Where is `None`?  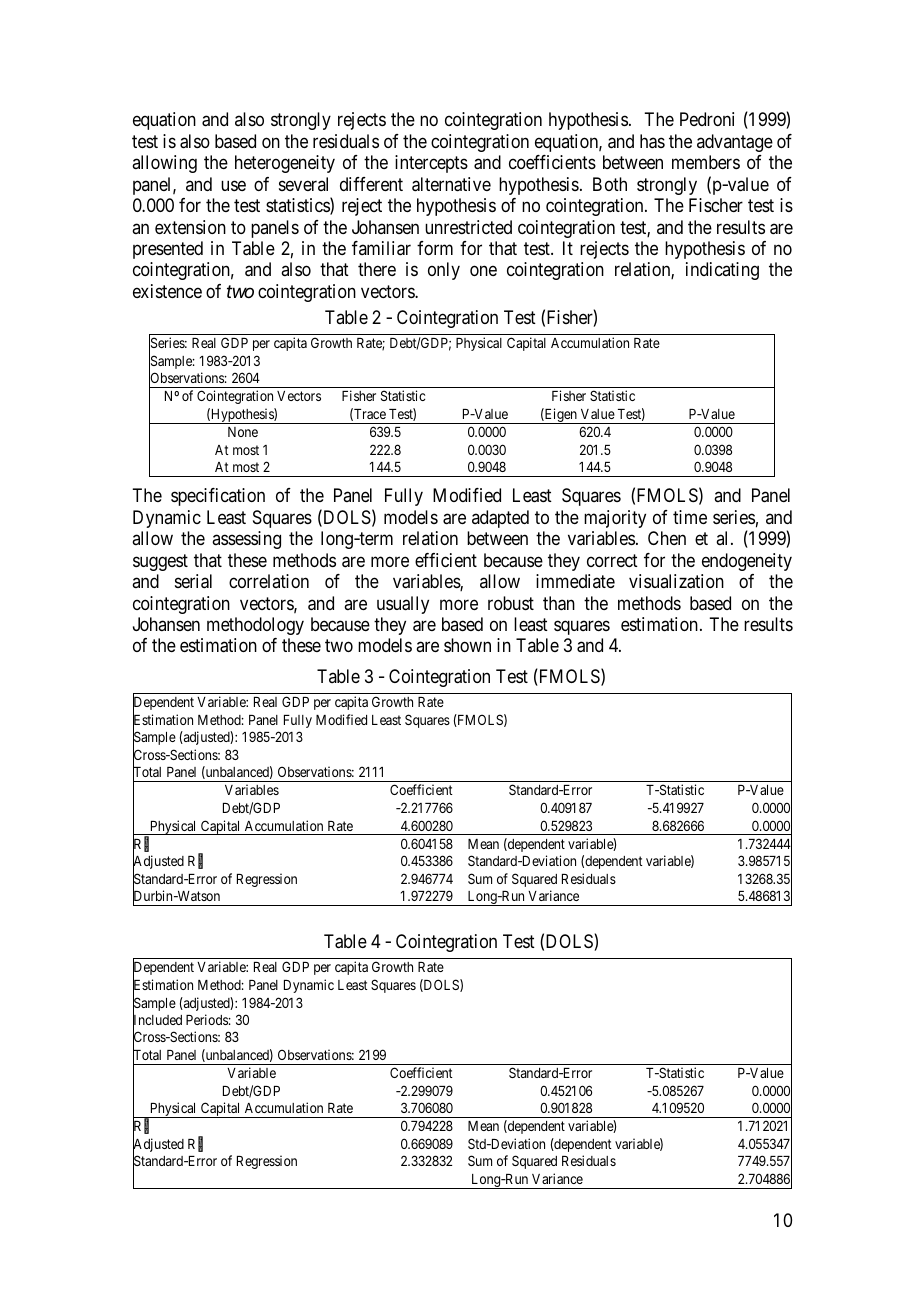
None is located at coordinates (243, 432).
